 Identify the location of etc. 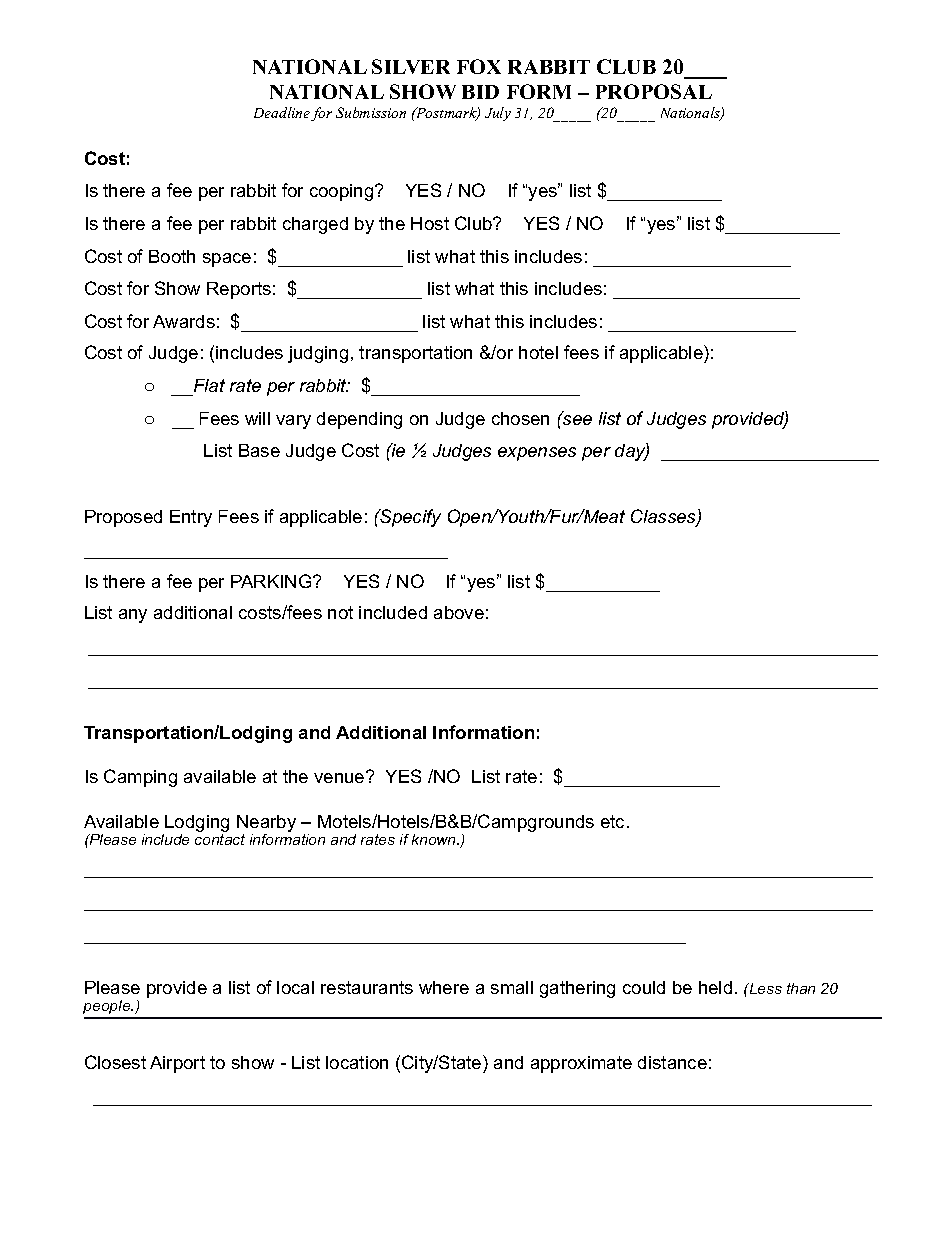
(614, 821).
